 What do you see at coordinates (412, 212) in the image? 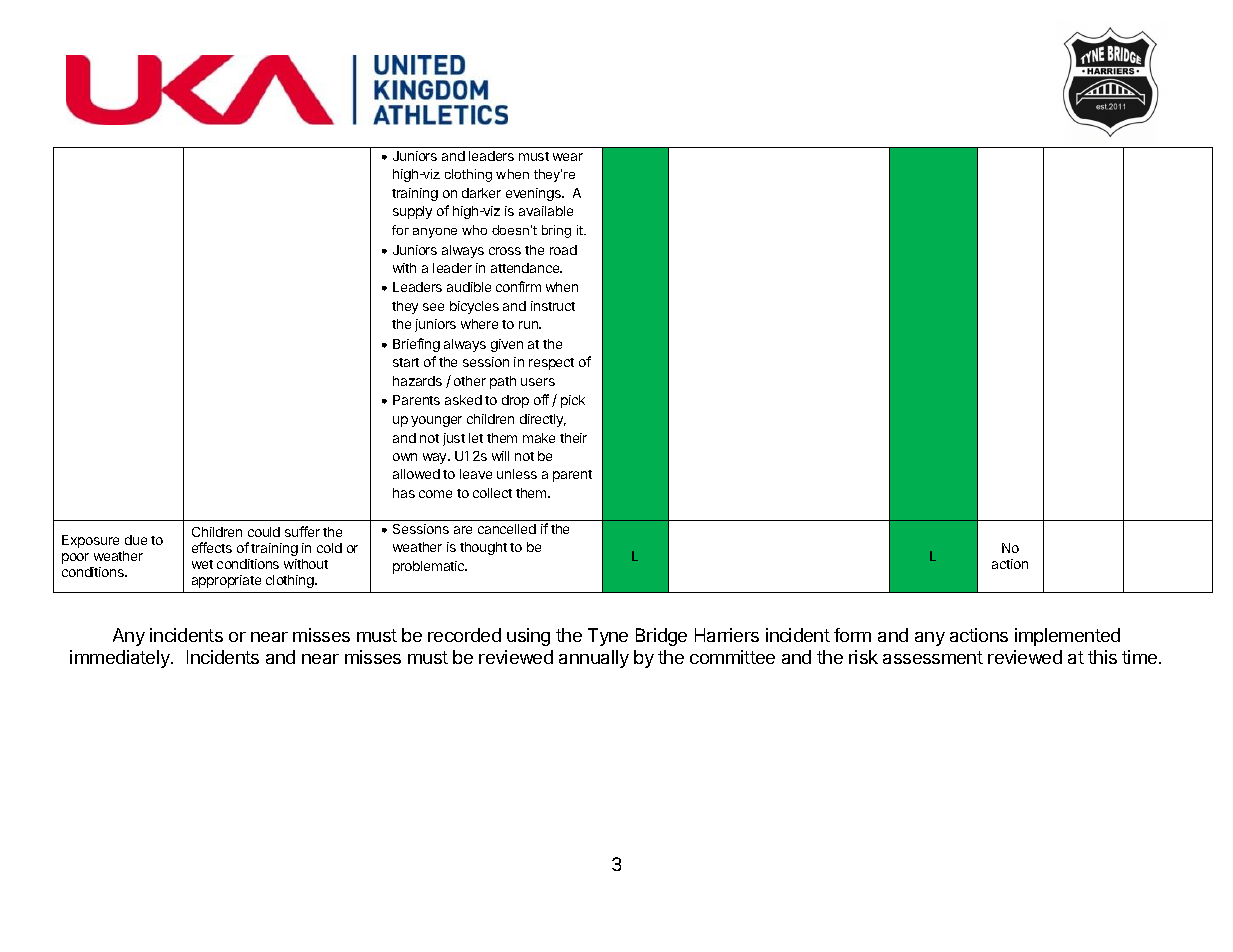
I see `supply` at bounding box center [412, 212].
